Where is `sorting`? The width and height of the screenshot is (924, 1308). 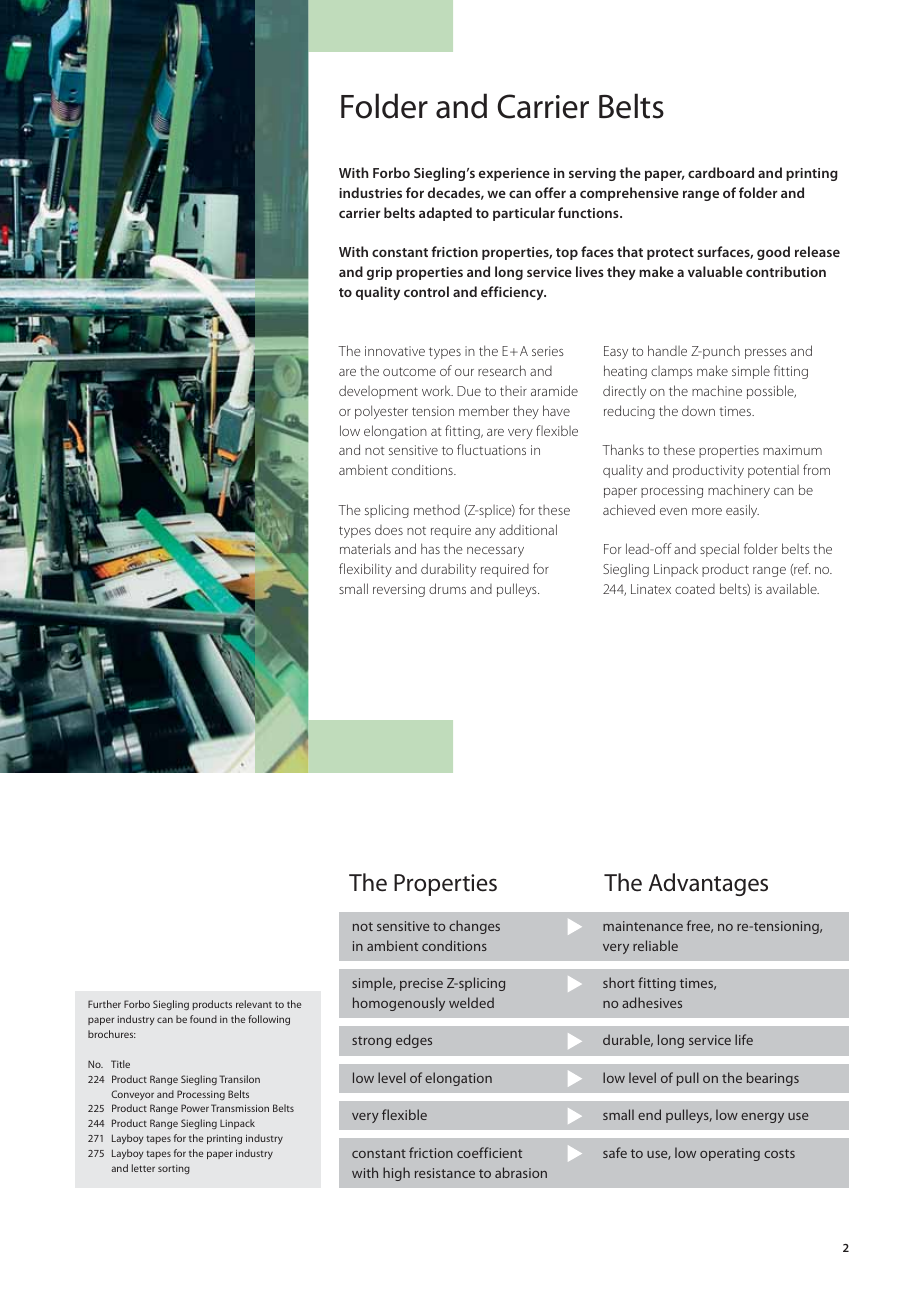
sorting is located at coordinates (174, 1169).
